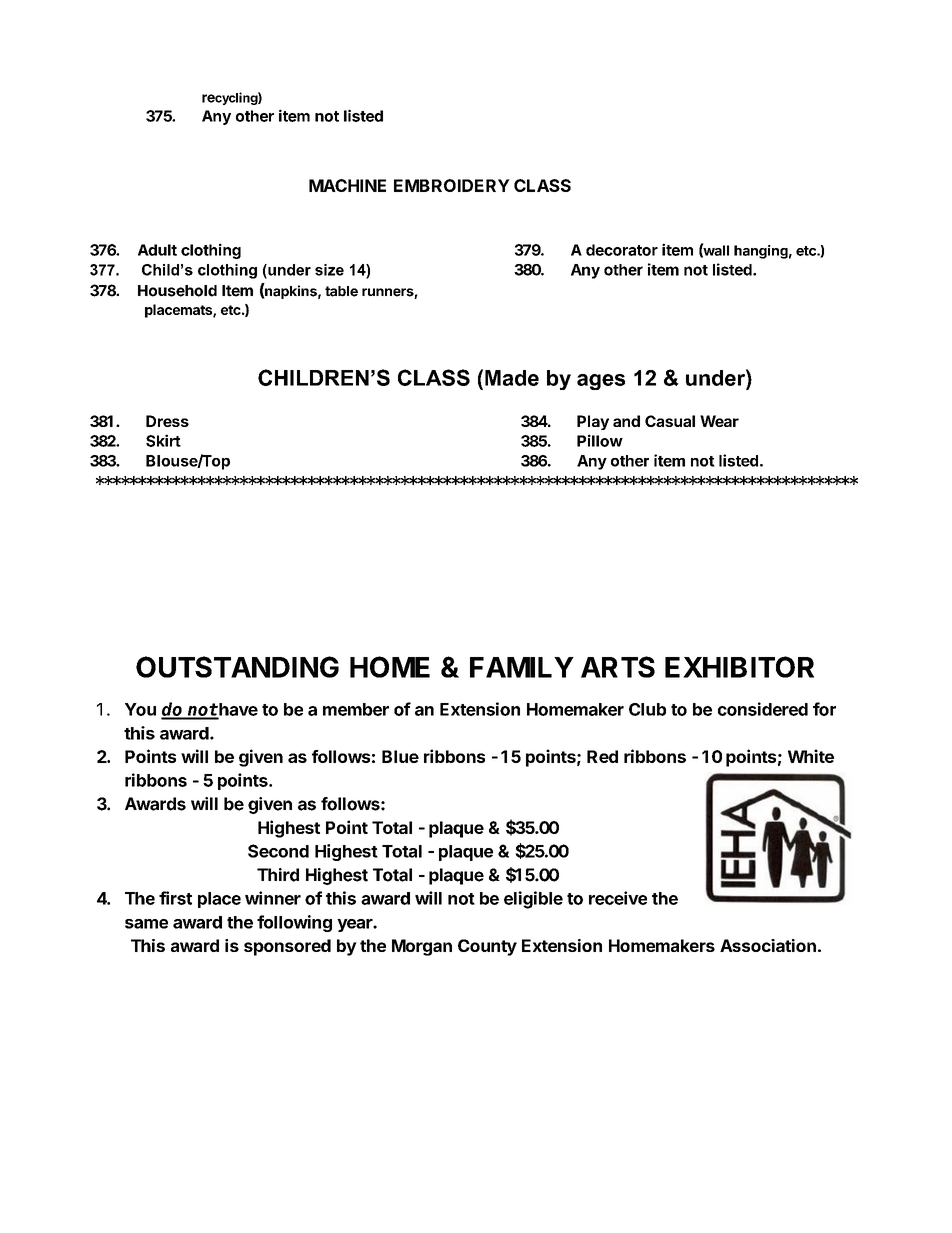 The height and width of the screenshot is (1233, 952). I want to click on Play, so click(593, 422).
